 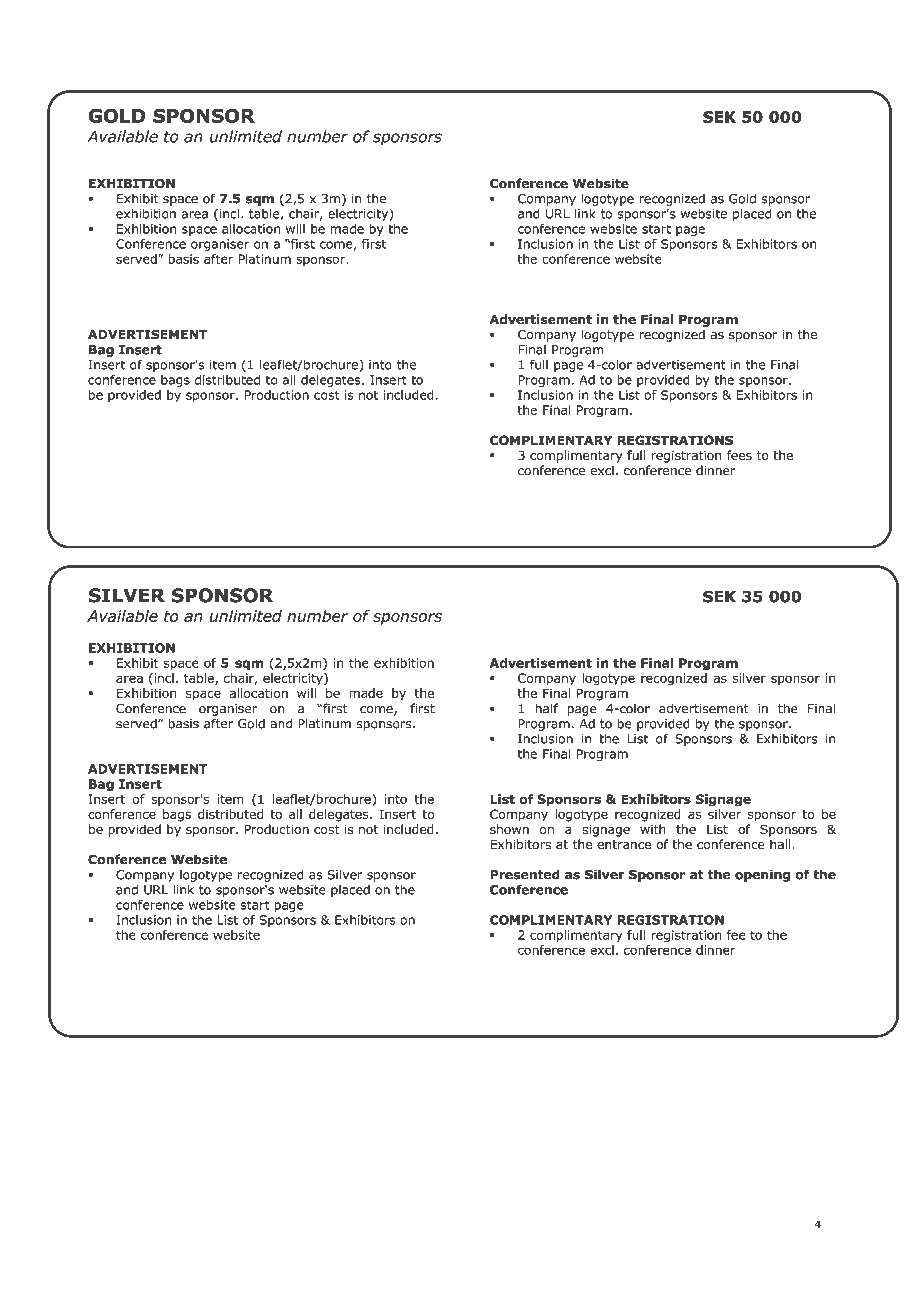 What do you see at coordinates (624, 845) in the page?
I see `entrance` at bounding box center [624, 845].
